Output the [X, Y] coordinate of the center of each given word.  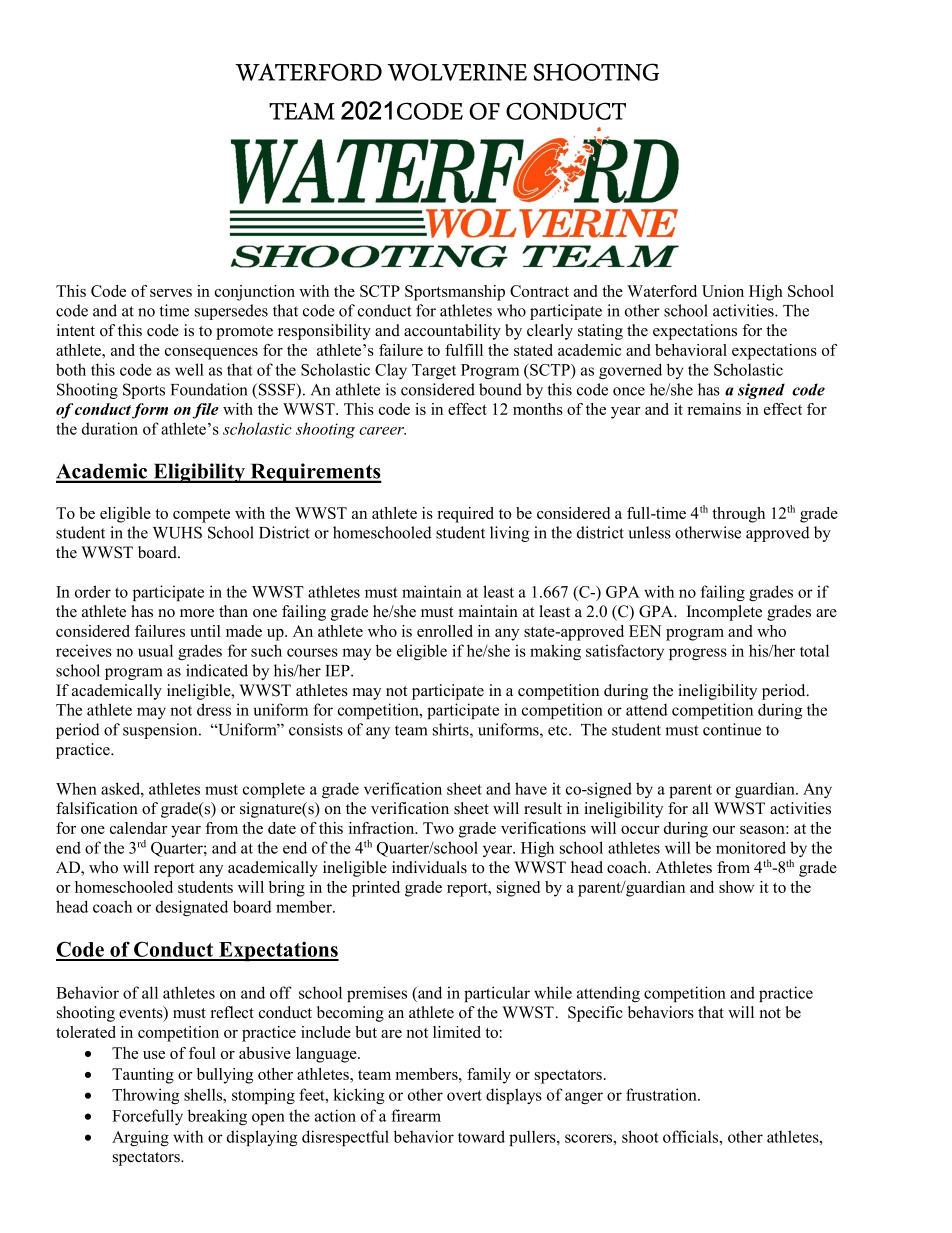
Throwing [145, 1096]
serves [171, 293]
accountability [452, 332]
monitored [751, 847]
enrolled [445, 631]
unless [649, 532]
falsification [97, 808]
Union [723, 291]
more [197, 613]
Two [438, 828]
